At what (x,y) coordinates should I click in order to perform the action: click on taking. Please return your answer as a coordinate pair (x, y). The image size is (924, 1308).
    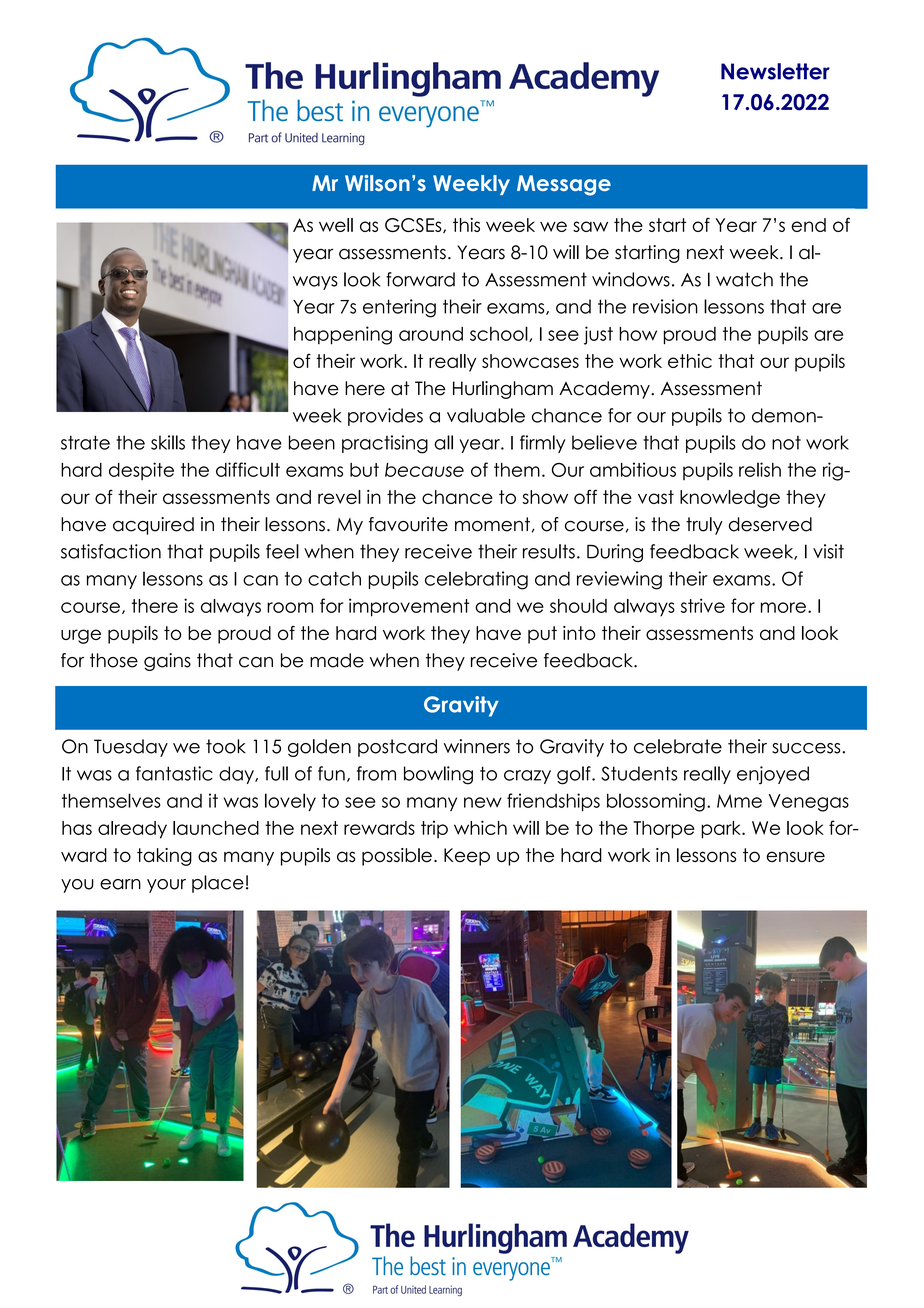
    Looking at the image, I should click on (164, 857).
